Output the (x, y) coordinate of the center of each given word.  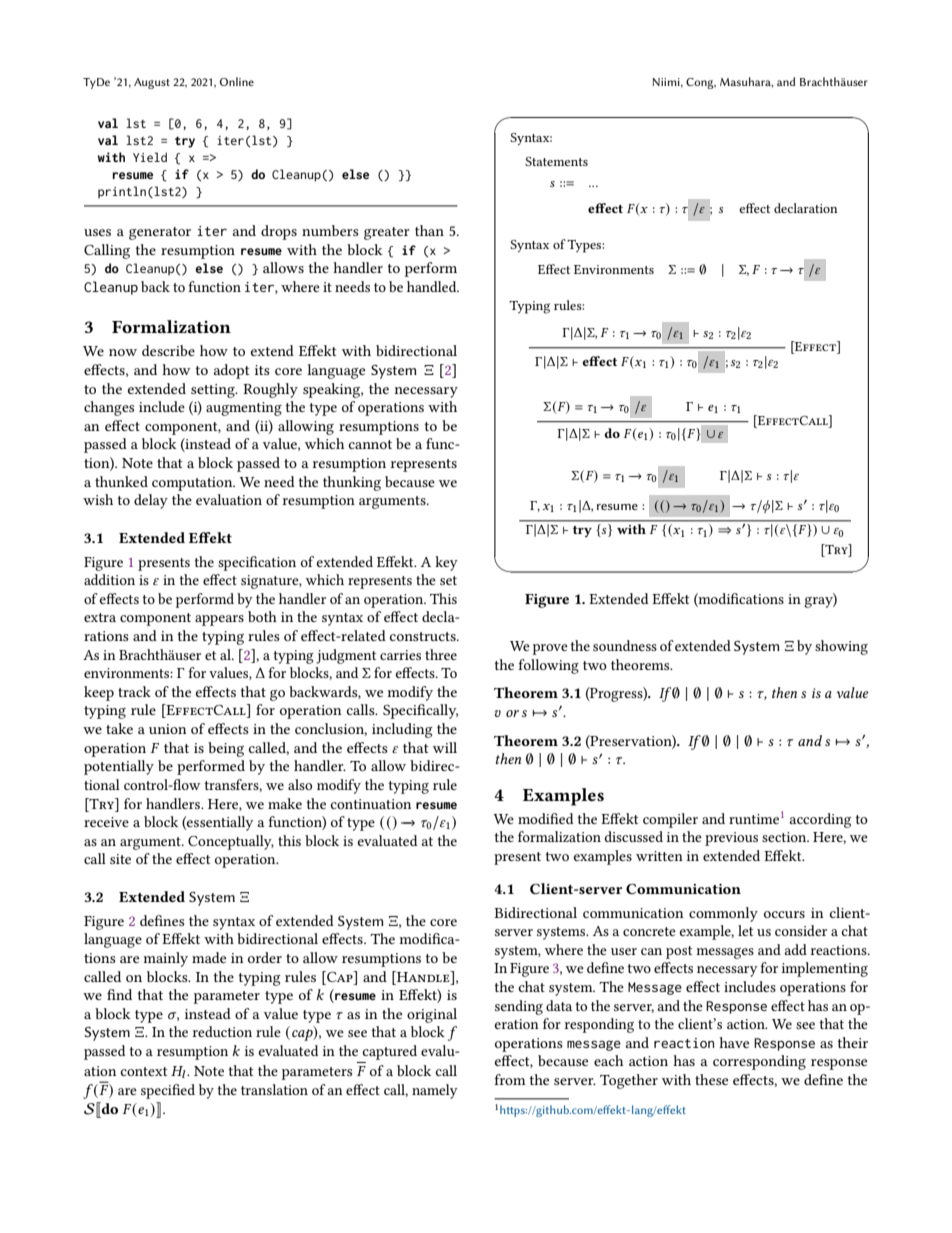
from (510, 1079)
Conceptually (231, 842)
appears (219, 620)
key (446, 563)
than (429, 230)
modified (546, 818)
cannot (370, 444)
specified (168, 1091)
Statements (556, 161)
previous (731, 839)
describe (168, 350)
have (734, 1042)
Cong (701, 83)
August (152, 83)
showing (841, 647)
